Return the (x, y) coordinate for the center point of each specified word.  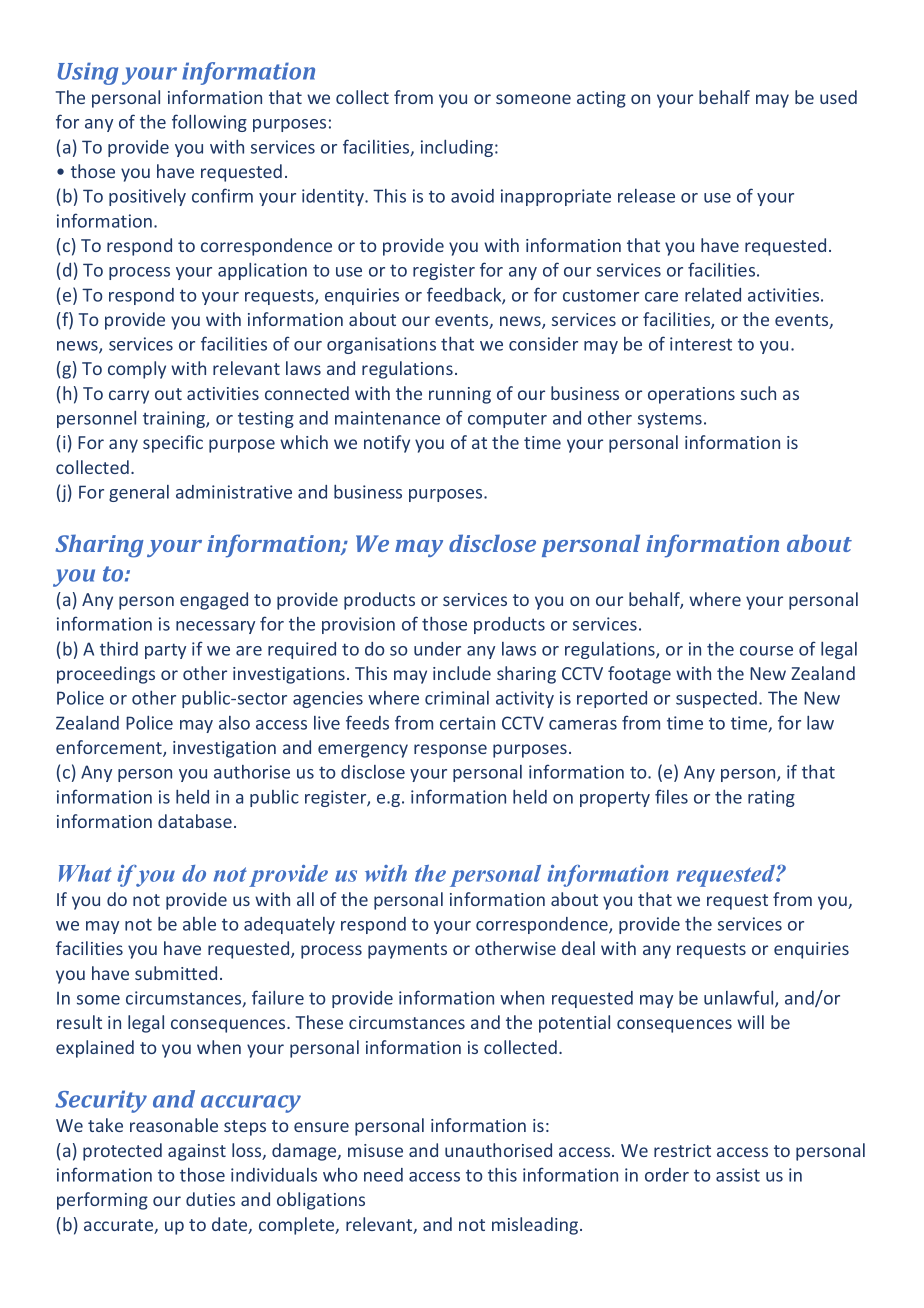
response (450, 751)
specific (173, 444)
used (838, 97)
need (383, 1175)
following (209, 123)
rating (771, 798)
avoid (472, 196)
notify (387, 444)
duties (210, 1199)
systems (670, 420)
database (195, 821)
